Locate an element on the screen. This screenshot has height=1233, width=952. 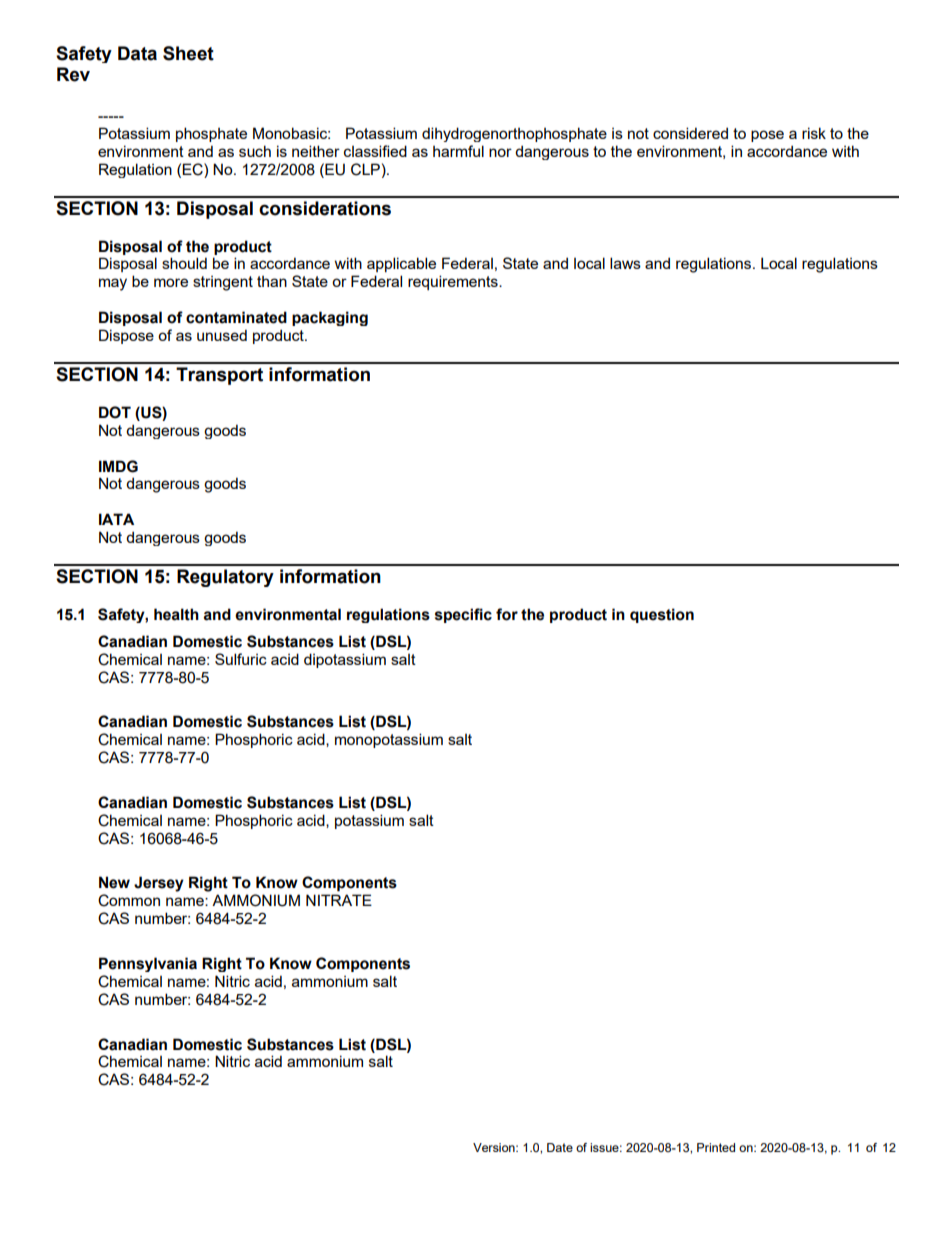
considered is located at coordinates (690, 133).
